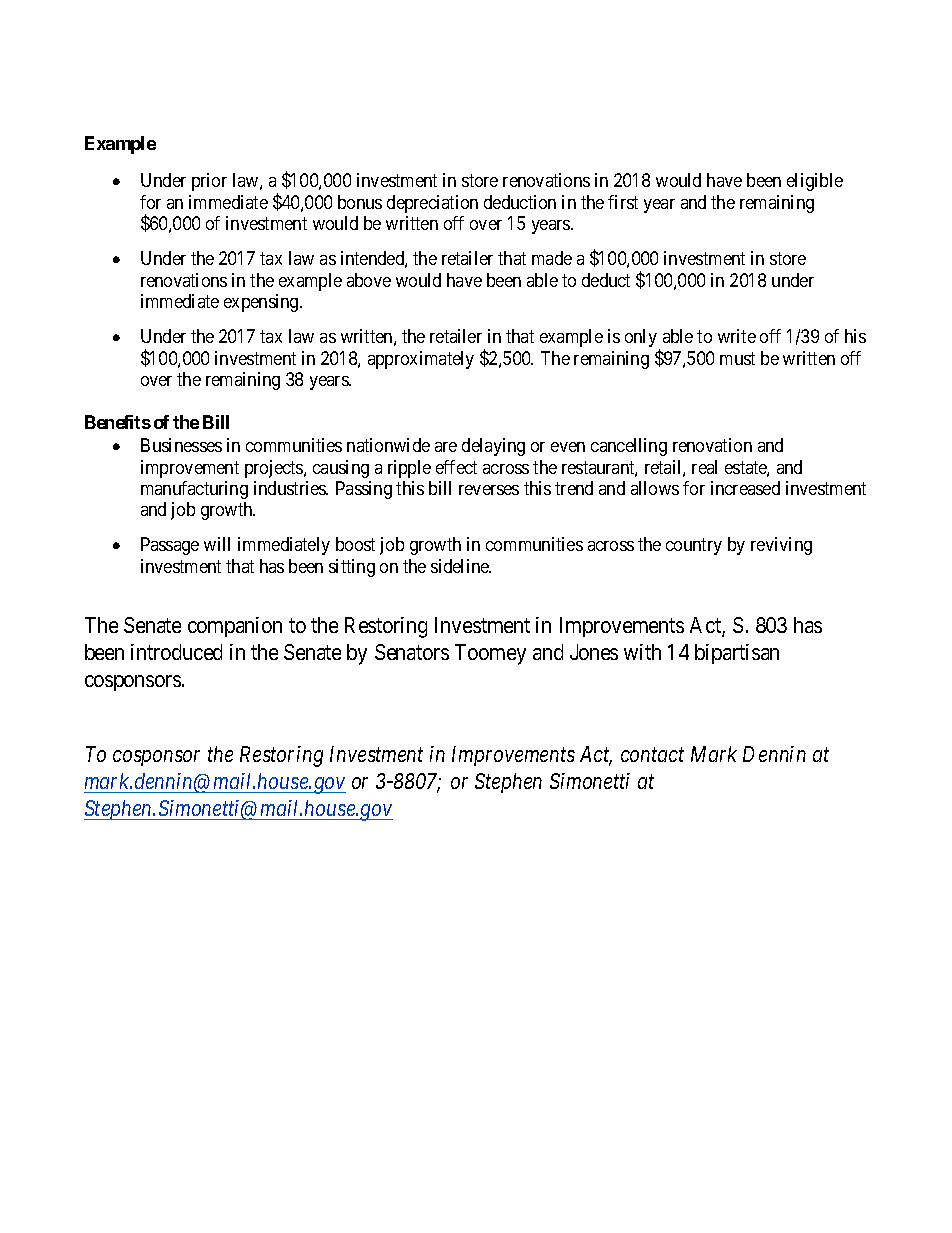 The image size is (952, 1233). What do you see at coordinates (461, 566) in the screenshot?
I see `sideline` at bounding box center [461, 566].
